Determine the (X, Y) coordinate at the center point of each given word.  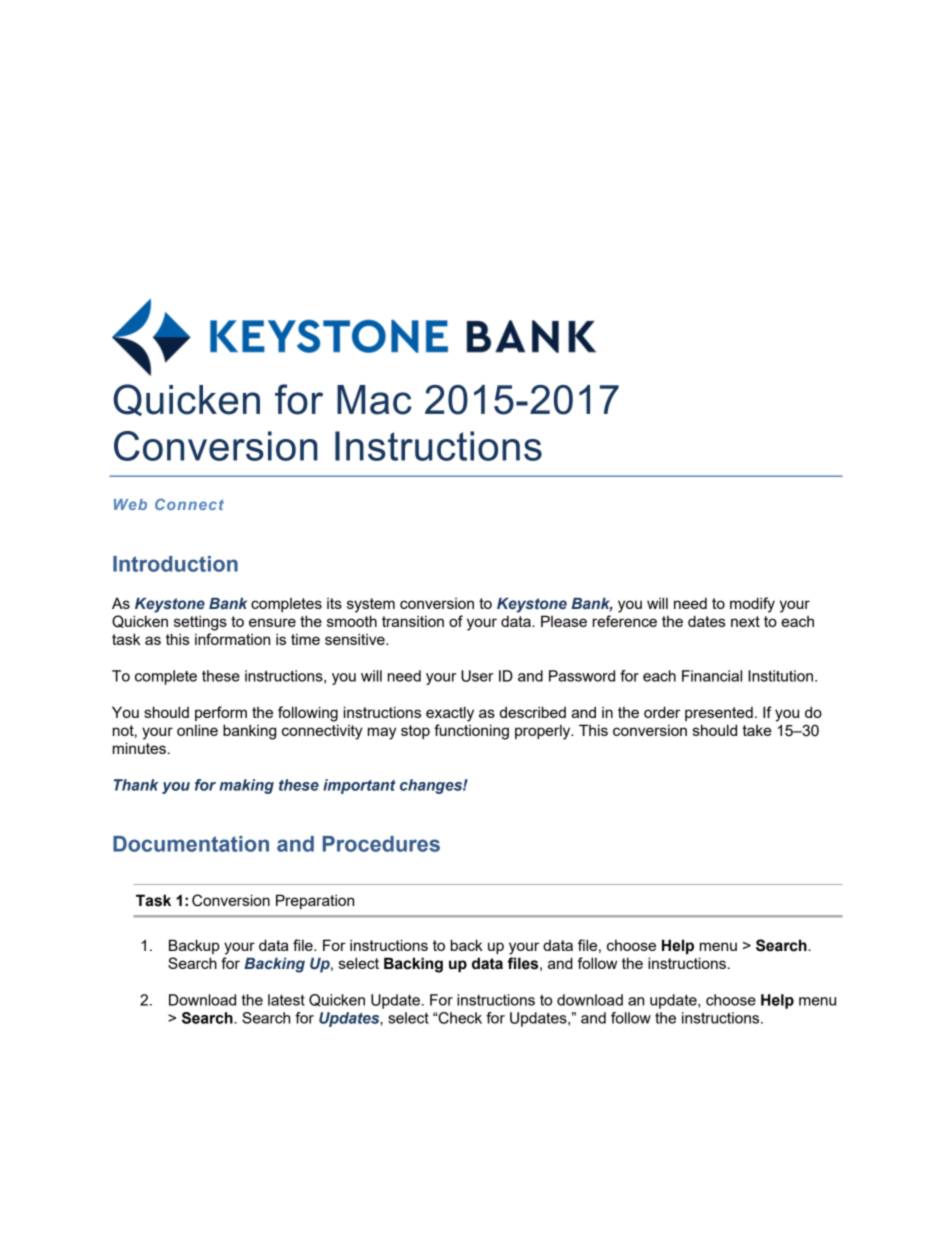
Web (130, 504)
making (246, 786)
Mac (374, 400)
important (359, 786)
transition (413, 621)
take (757, 730)
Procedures (381, 844)
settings (200, 623)
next (745, 621)
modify (752, 605)
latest (286, 1000)
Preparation (315, 901)
